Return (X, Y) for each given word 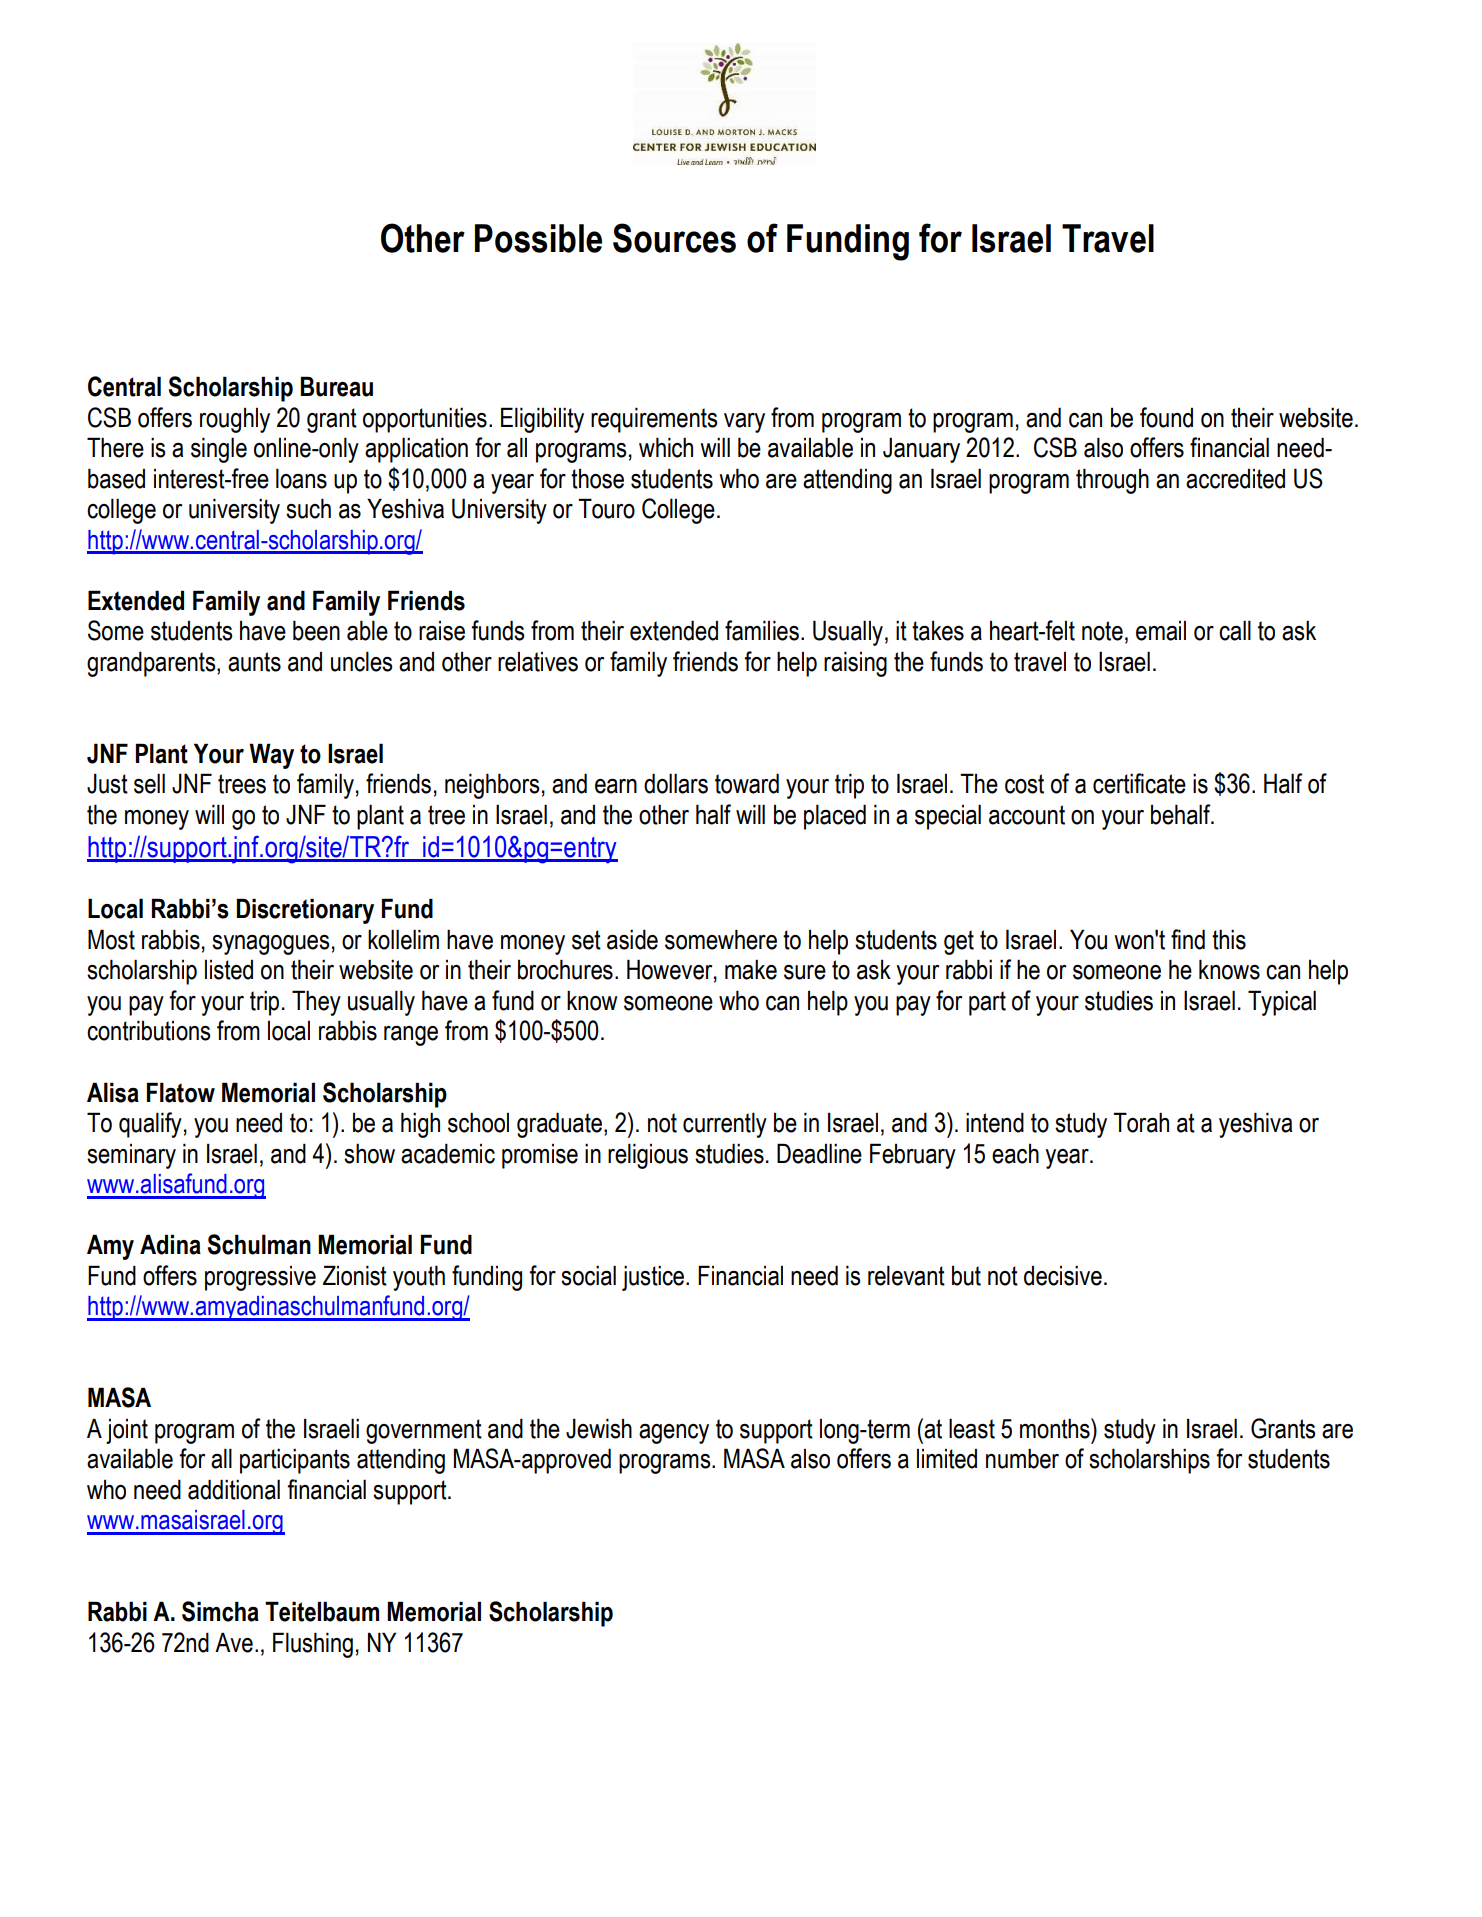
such (308, 508)
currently (725, 1125)
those (597, 479)
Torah (1141, 1122)
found (1166, 417)
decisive (1063, 1275)
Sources (674, 238)
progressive (260, 1278)
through (1112, 481)
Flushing (313, 1645)
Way (271, 756)
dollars (676, 783)
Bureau (337, 386)
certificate (1139, 783)
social (588, 1275)
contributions (148, 1030)
